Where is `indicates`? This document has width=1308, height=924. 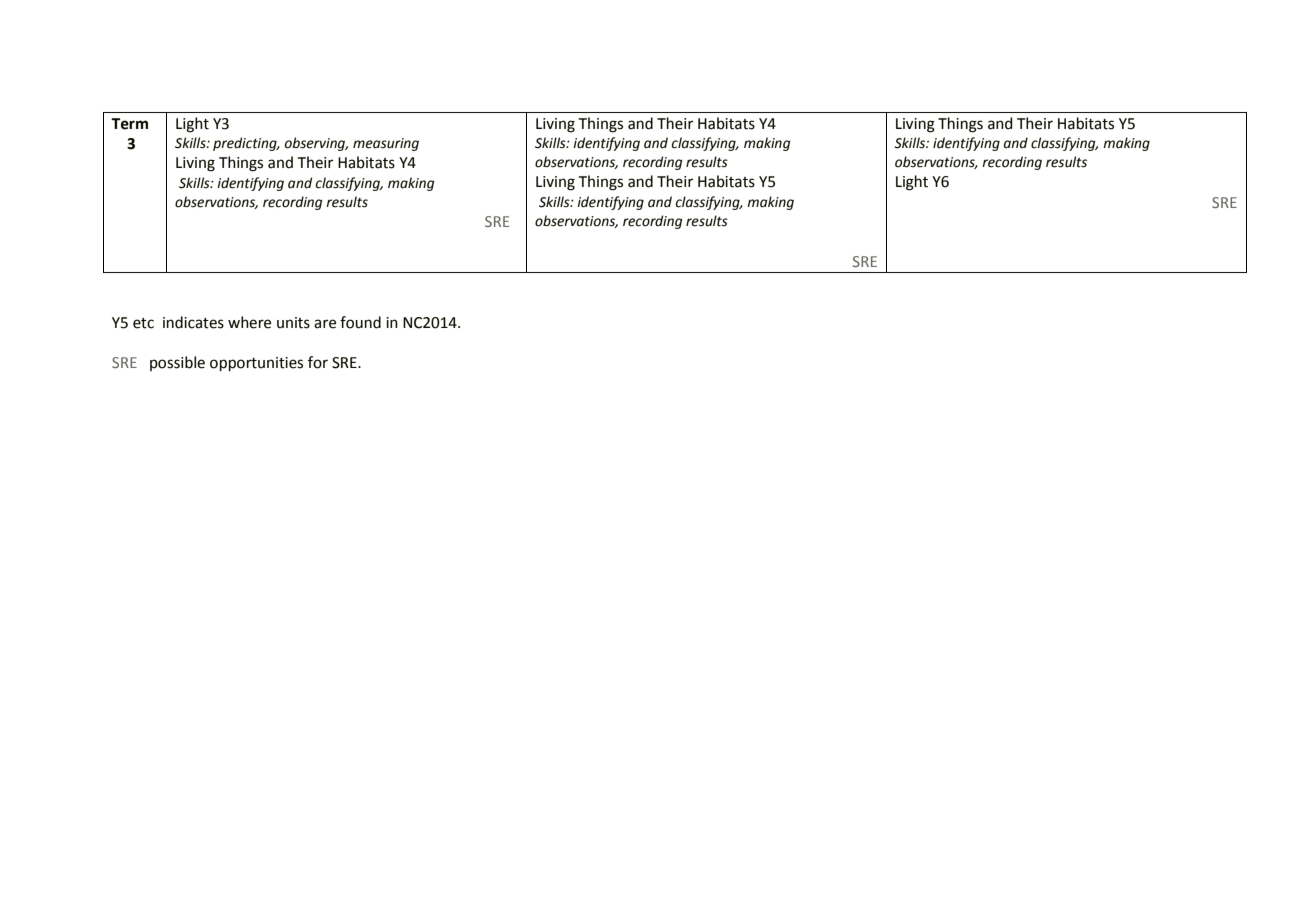
indicates is located at coordinates (193, 322).
